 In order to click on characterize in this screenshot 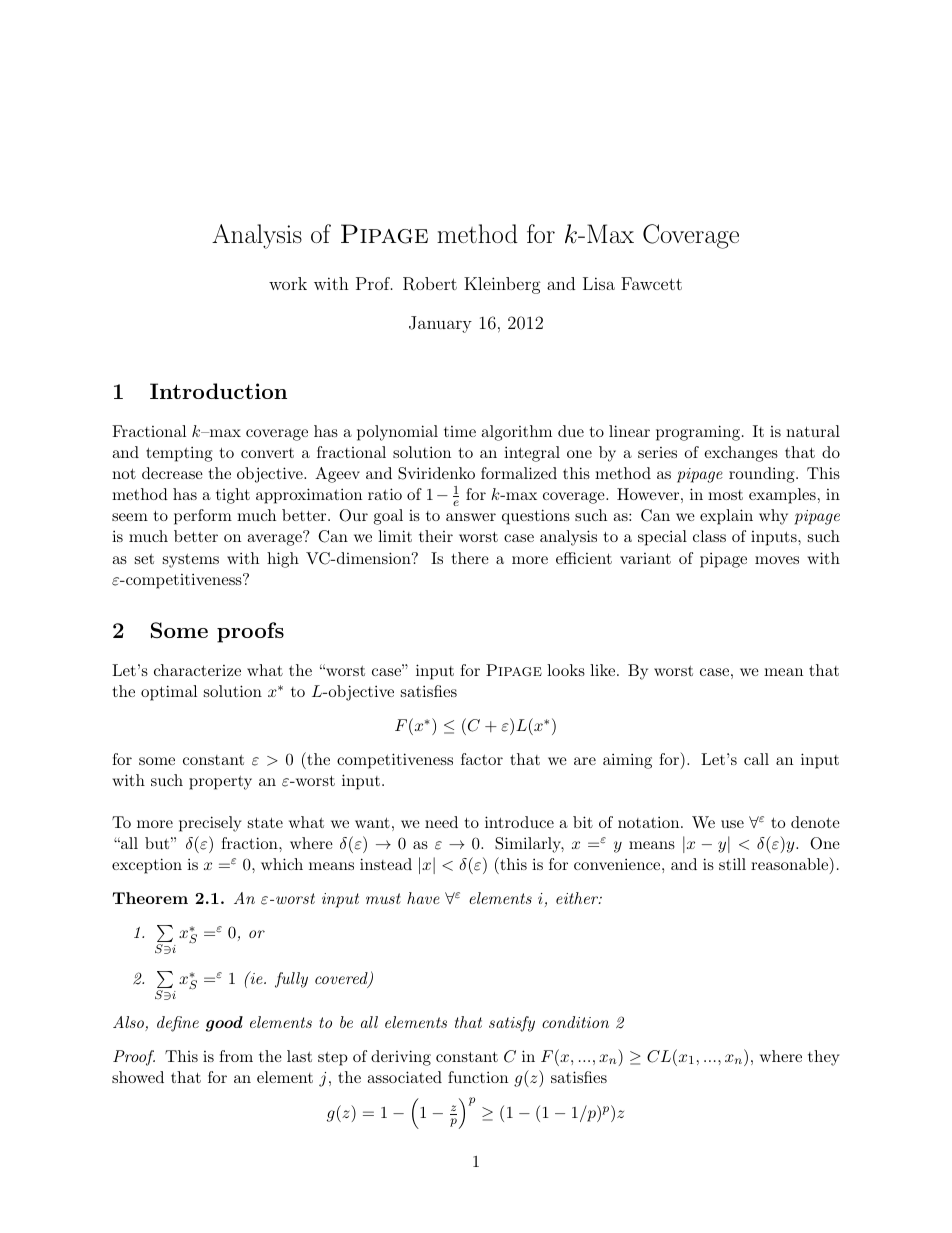, I will do `click(197, 670)`.
